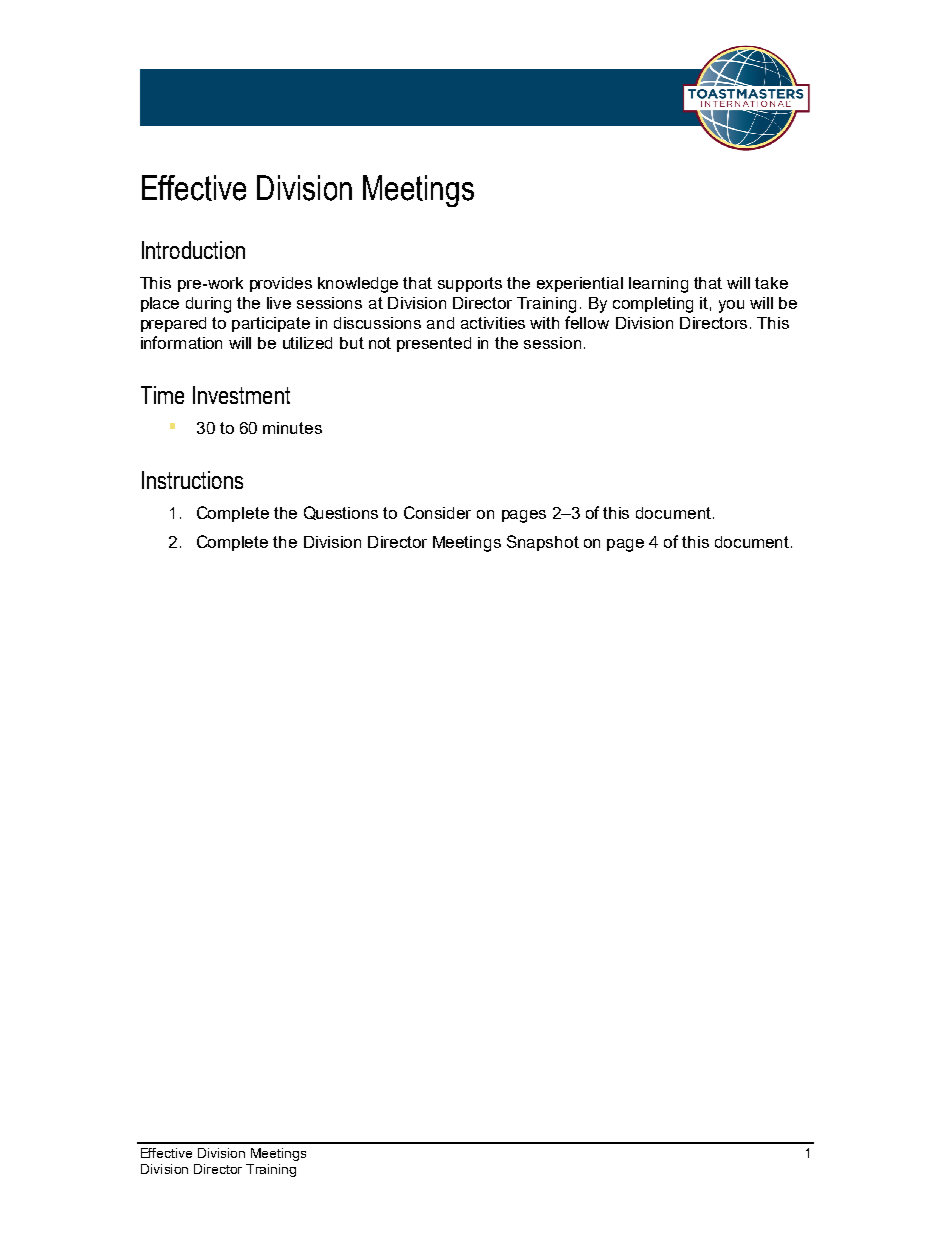 The image size is (952, 1233). Describe the element at coordinates (658, 285) in the screenshot. I see `learning` at that location.
